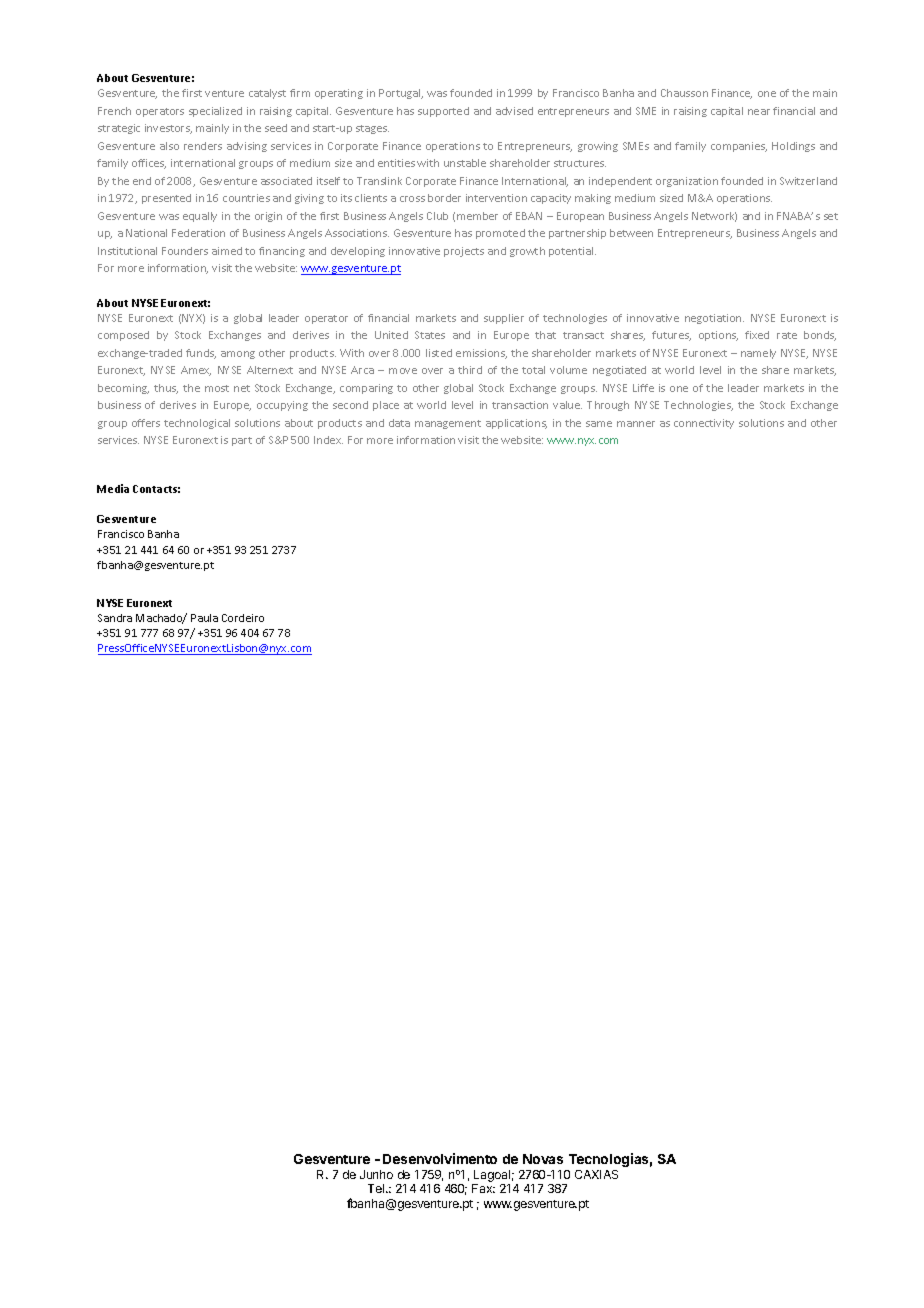  Describe the element at coordinates (204, 618) in the image. I see `Paula` at that location.
